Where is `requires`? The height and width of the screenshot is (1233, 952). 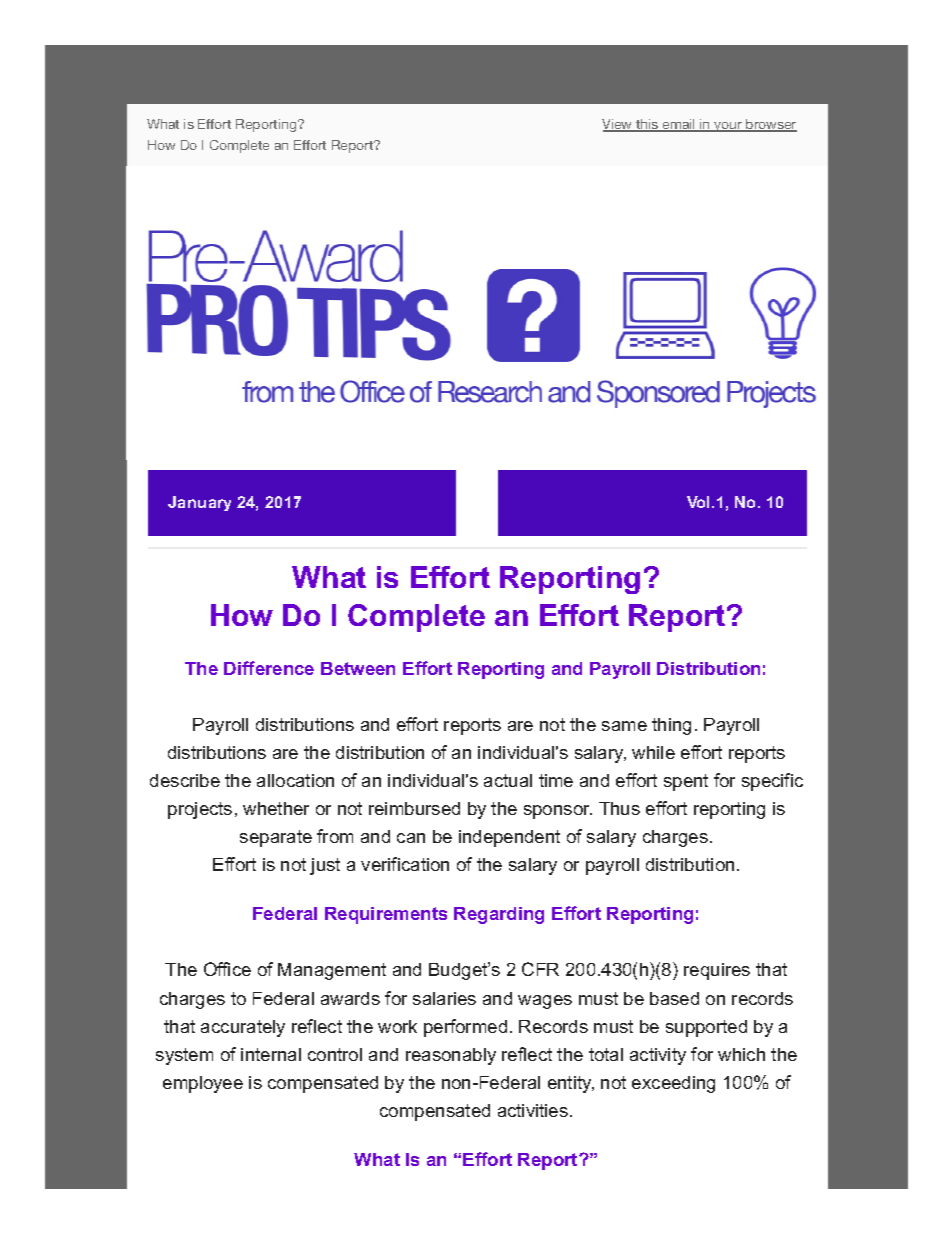 requires is located at coordinates (717, 971).
